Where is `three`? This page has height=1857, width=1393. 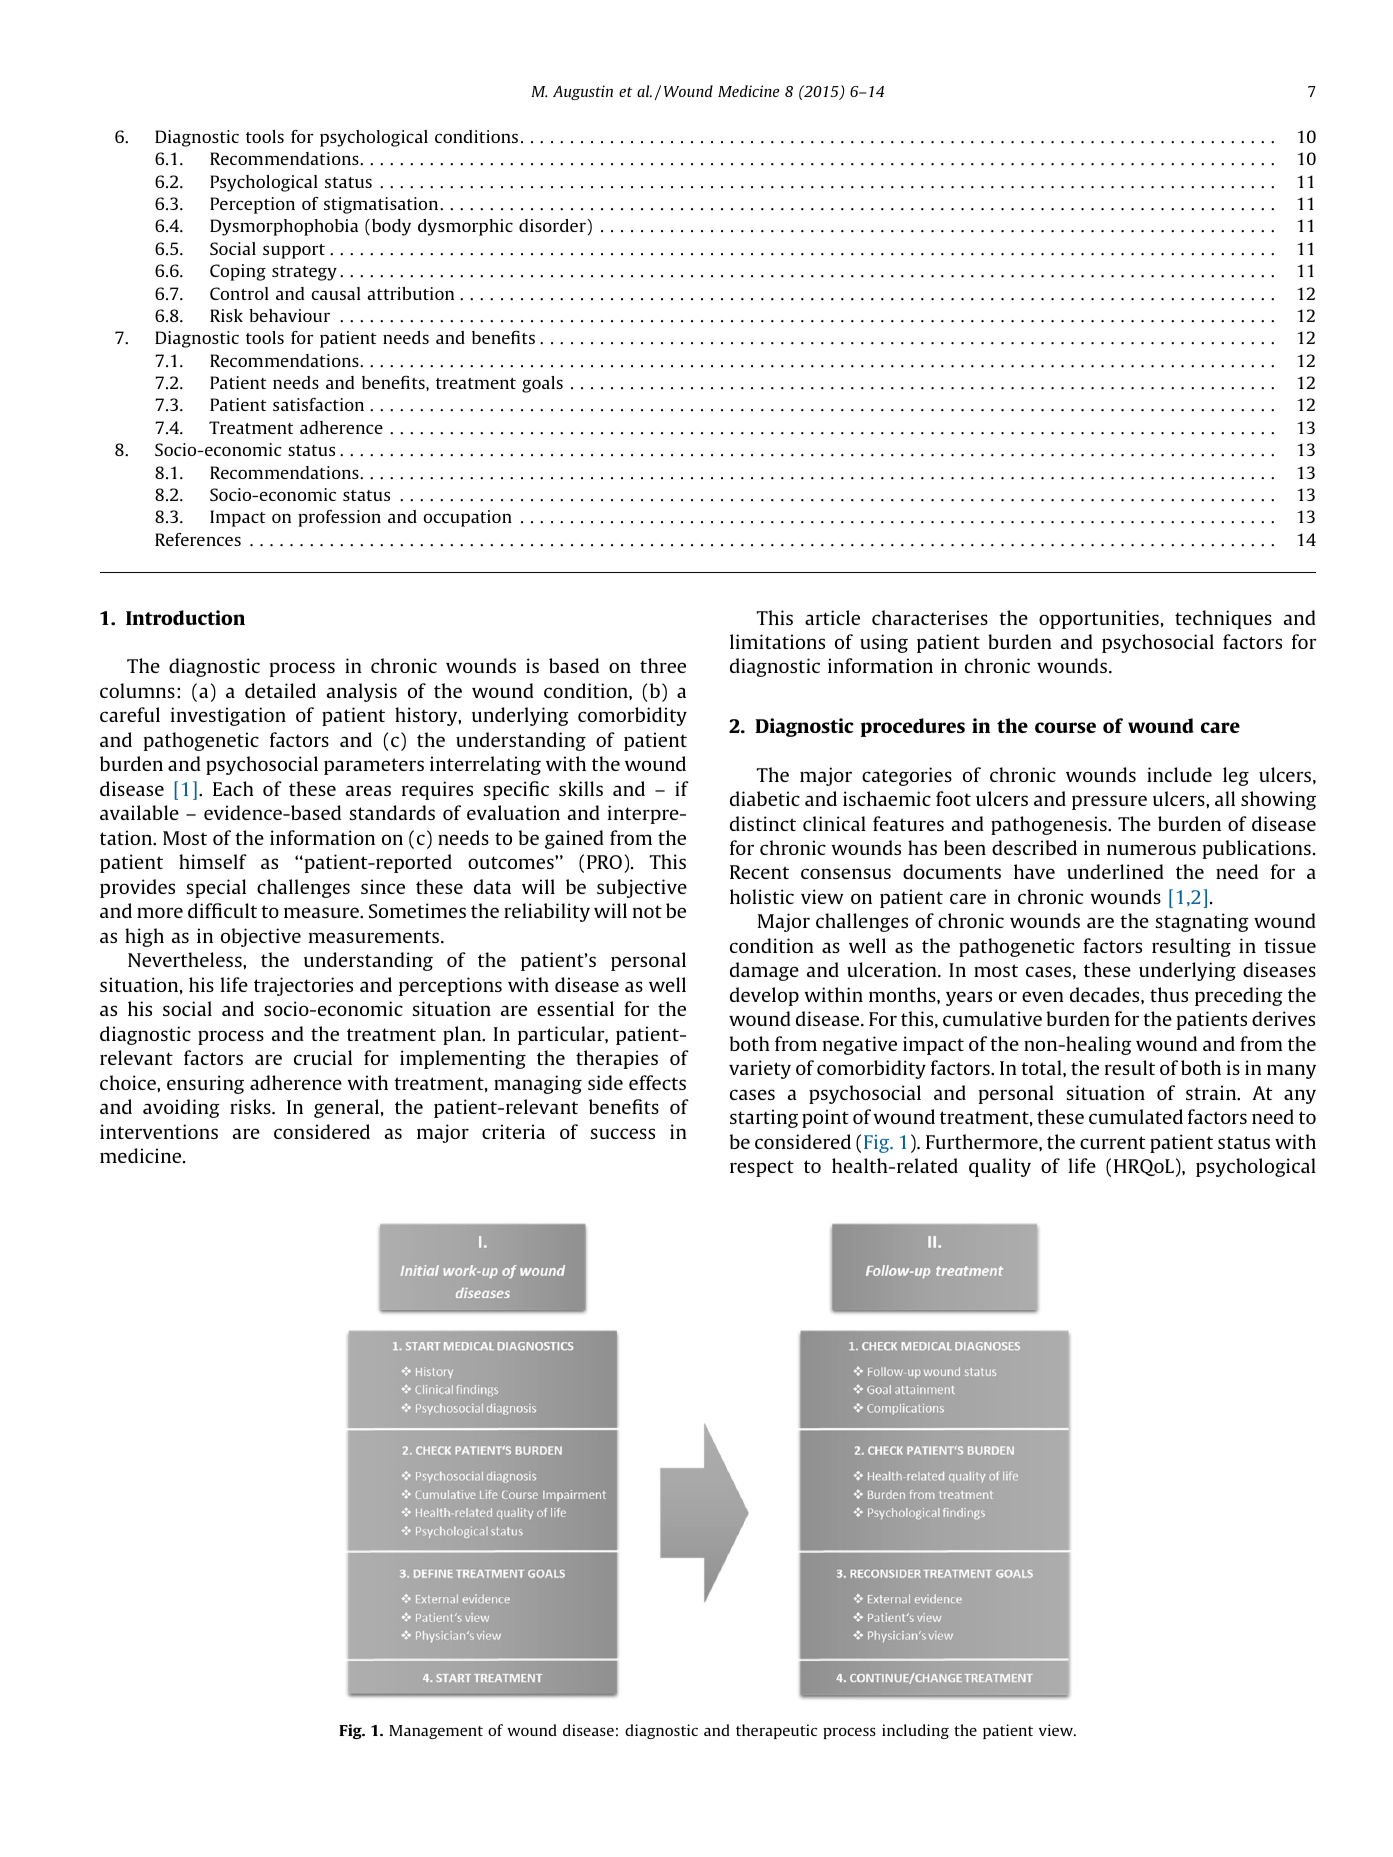
three is located at coordinates (663, 665).
